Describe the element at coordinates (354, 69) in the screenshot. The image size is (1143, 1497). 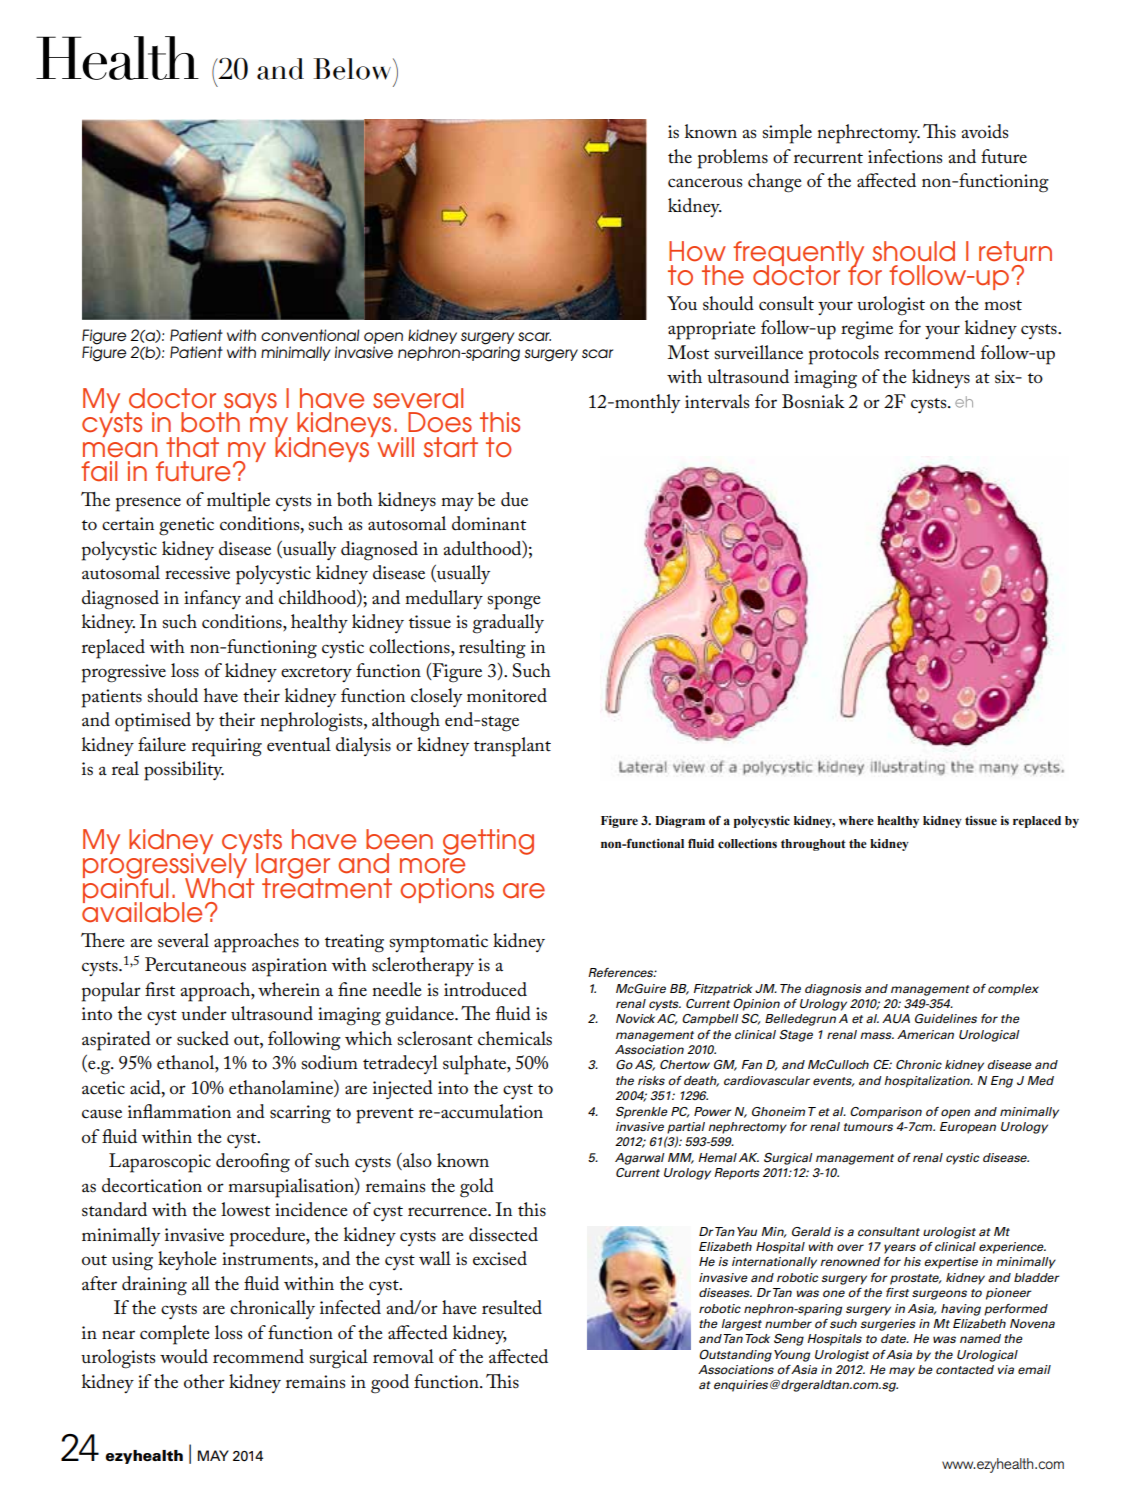
I see `Below` at that location.
